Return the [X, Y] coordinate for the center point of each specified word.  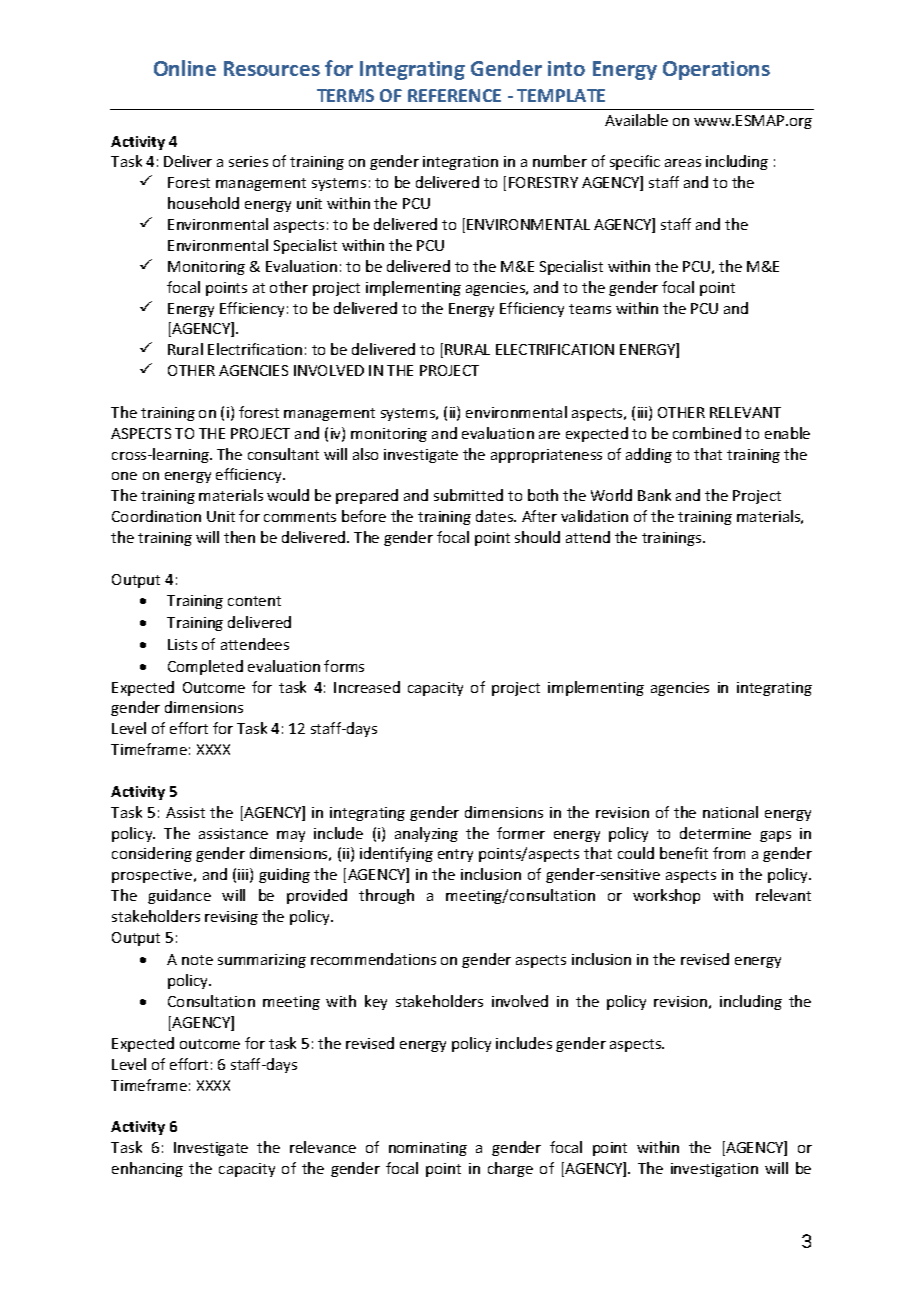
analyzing [426, 834]
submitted [468, 495]
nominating [428, 1149]
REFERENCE [454, 95]
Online [185, 68]
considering [152, 854]
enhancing [147, 1169]
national [730, 812]
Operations [716, 70]
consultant [283, 454]
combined [707, 433]
